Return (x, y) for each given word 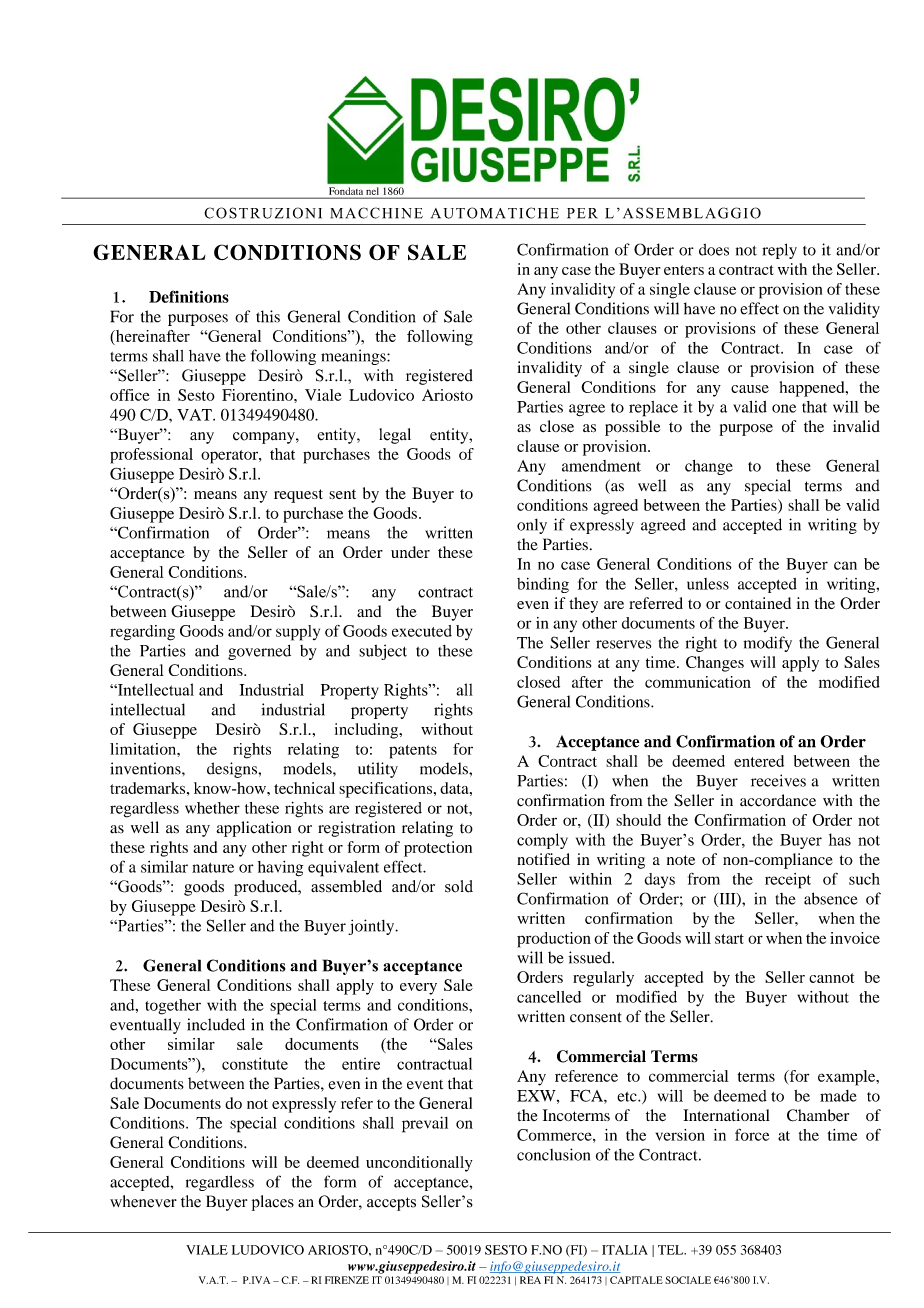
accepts (391, 1204)
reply (779, 251)
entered (759, 761)
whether (212, 808)
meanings (354, 357)
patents (413, 752)
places (273, 1203)
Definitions (189, 296)
